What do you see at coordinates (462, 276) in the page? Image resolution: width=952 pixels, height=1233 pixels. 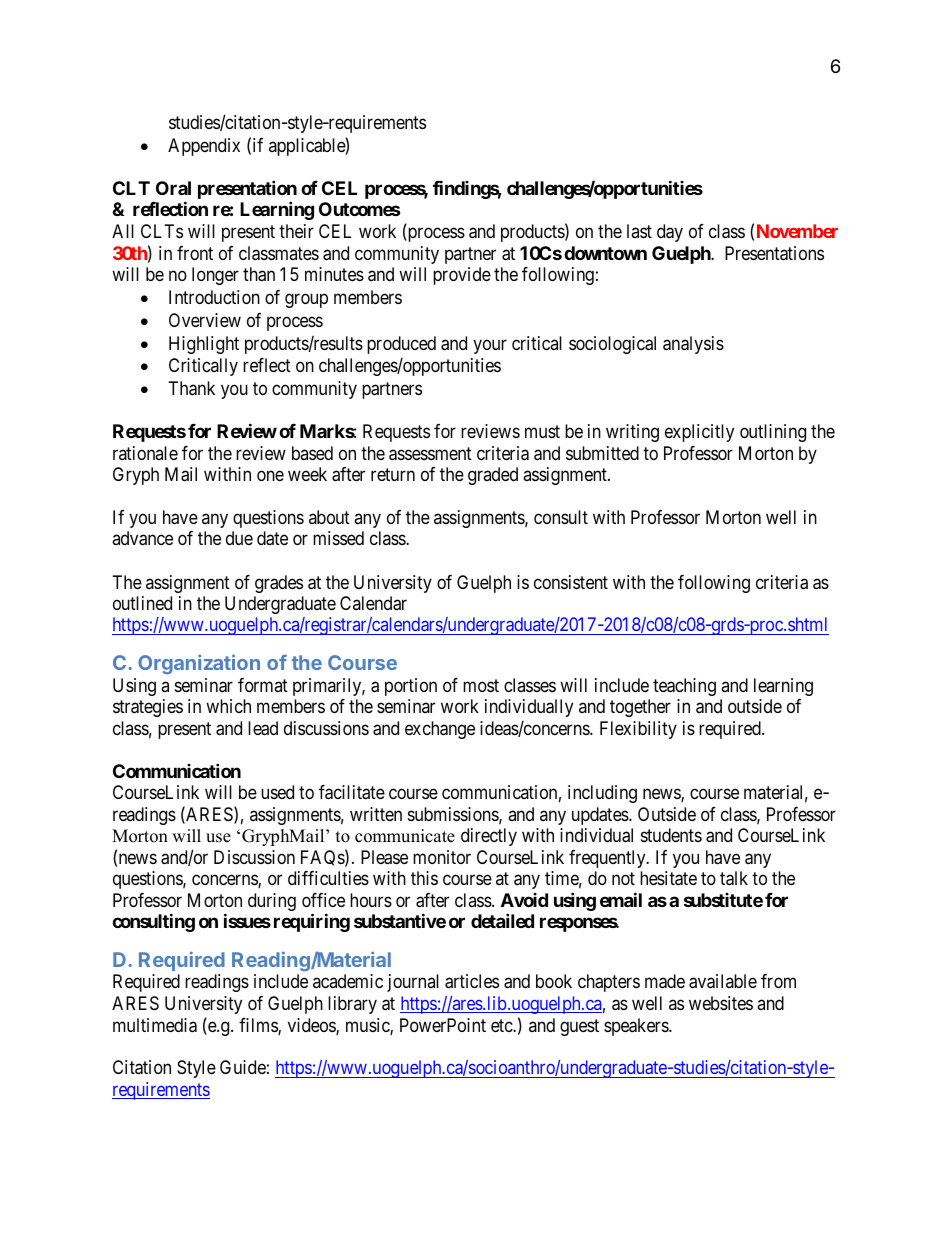 I see `provide` at bounding box center [462, 276].
